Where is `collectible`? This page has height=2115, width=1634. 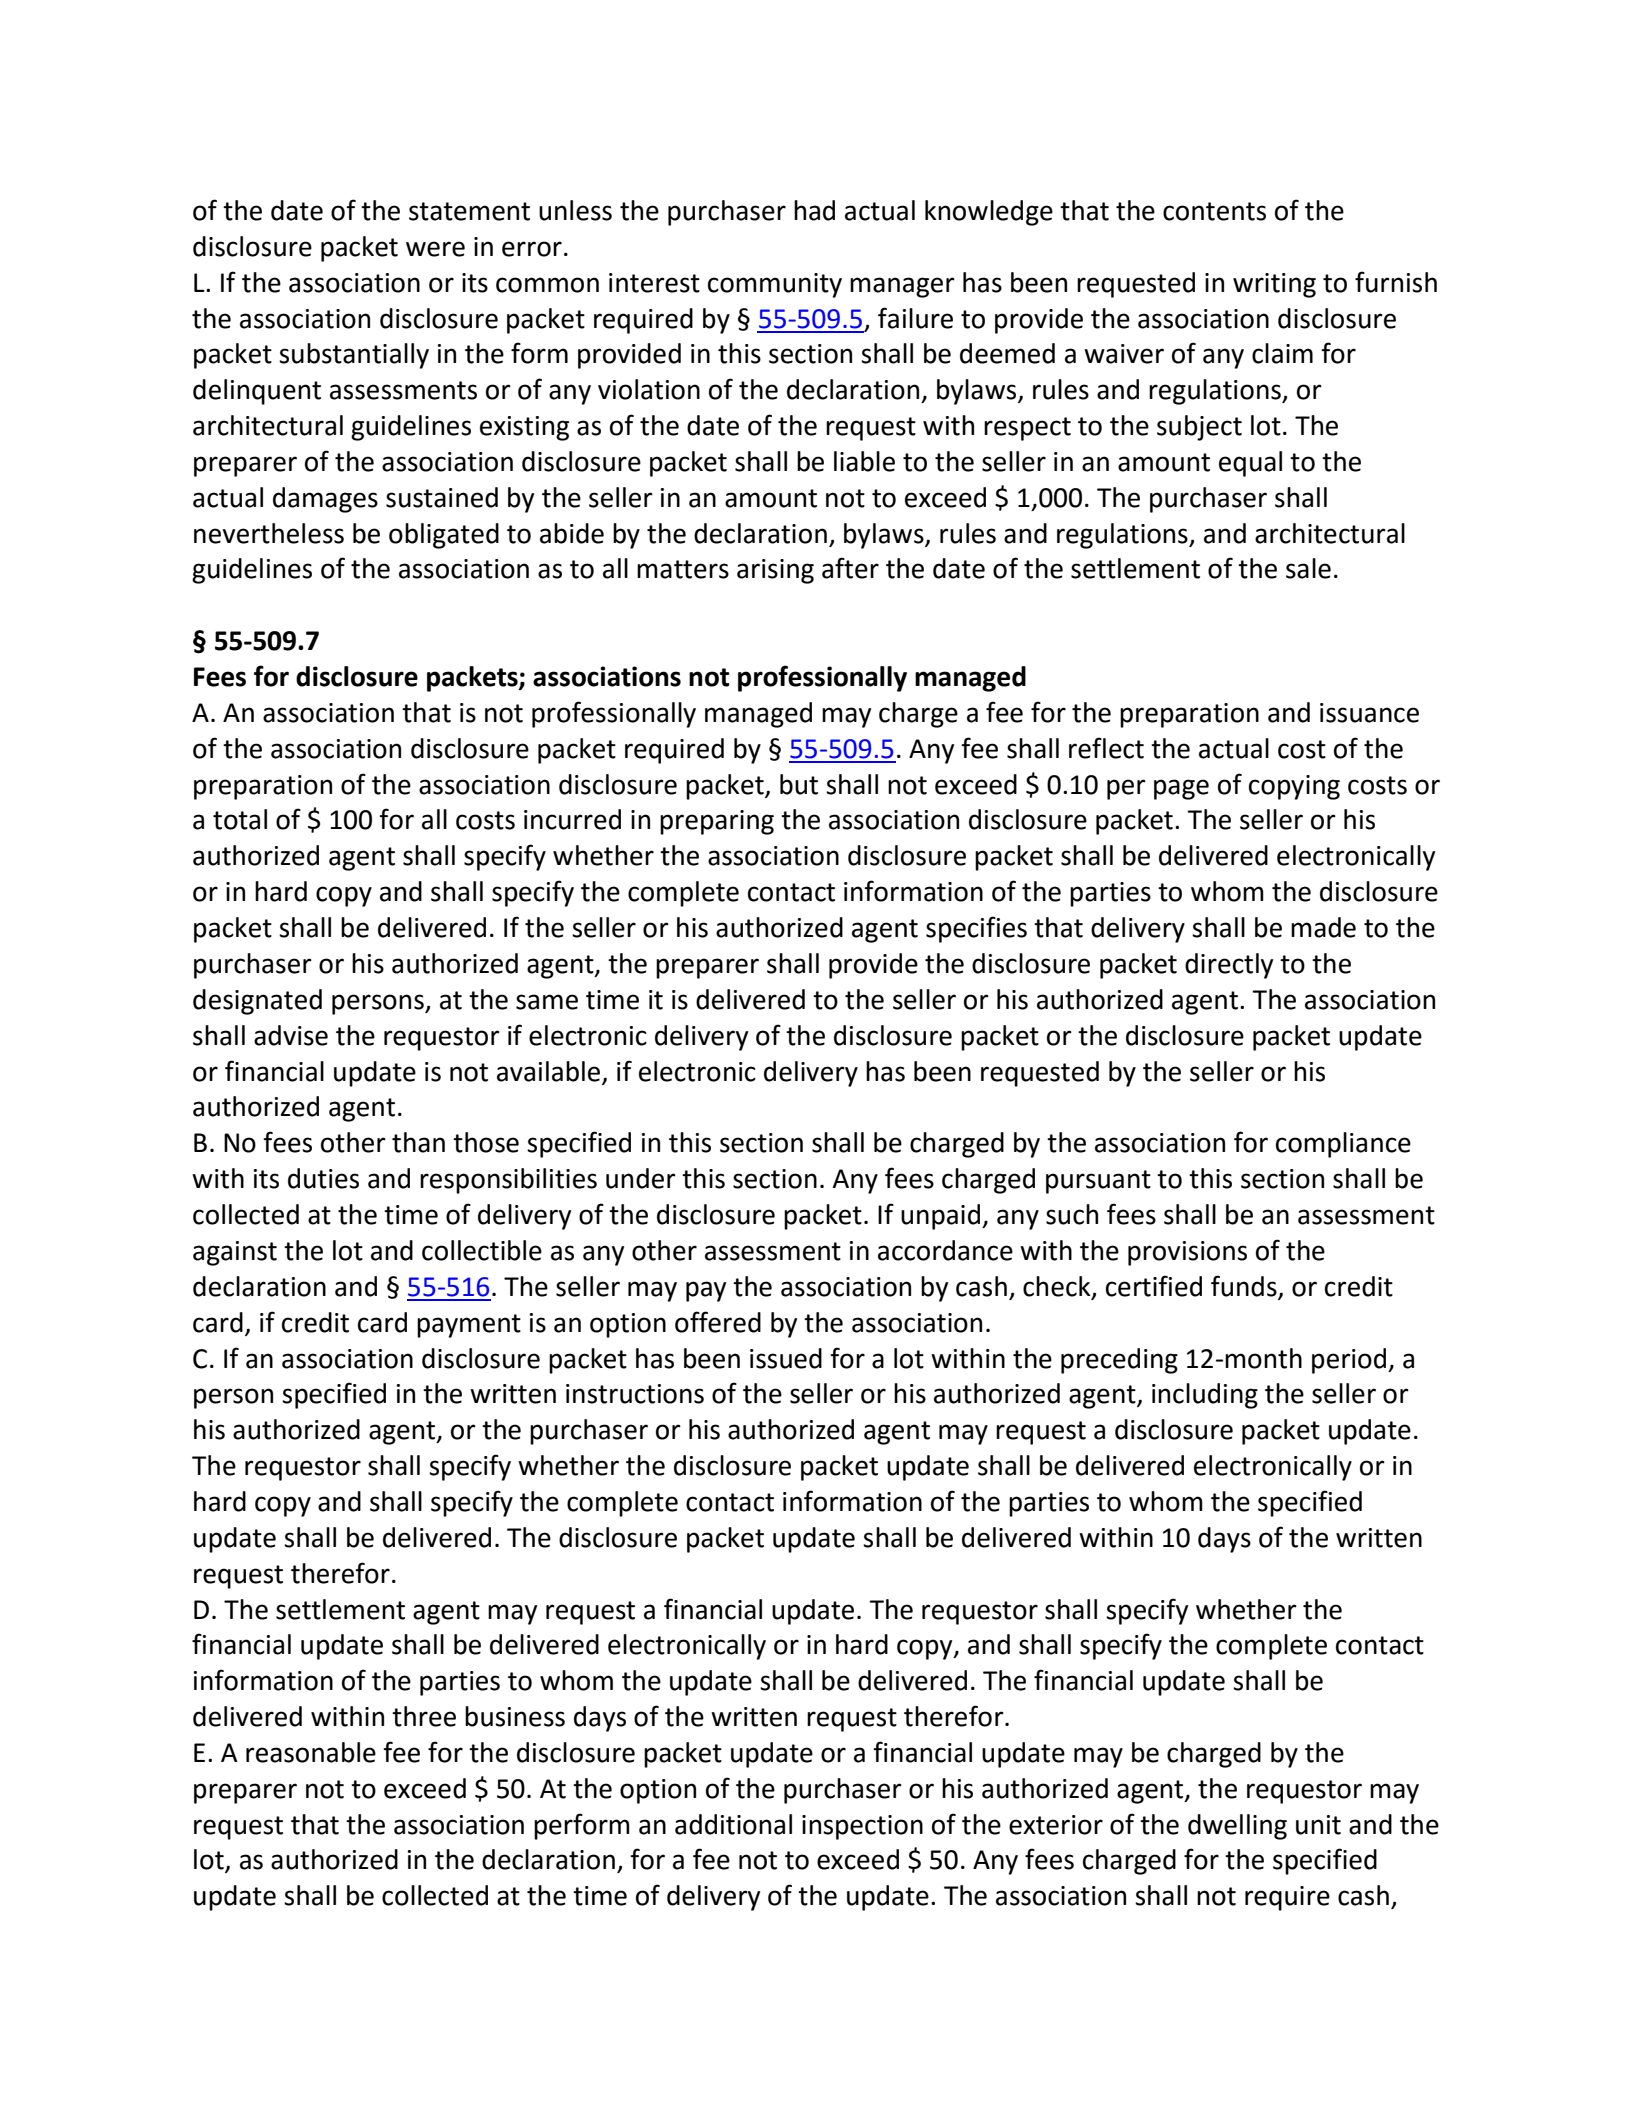 collectible is located at coordinates (482, 1250).
